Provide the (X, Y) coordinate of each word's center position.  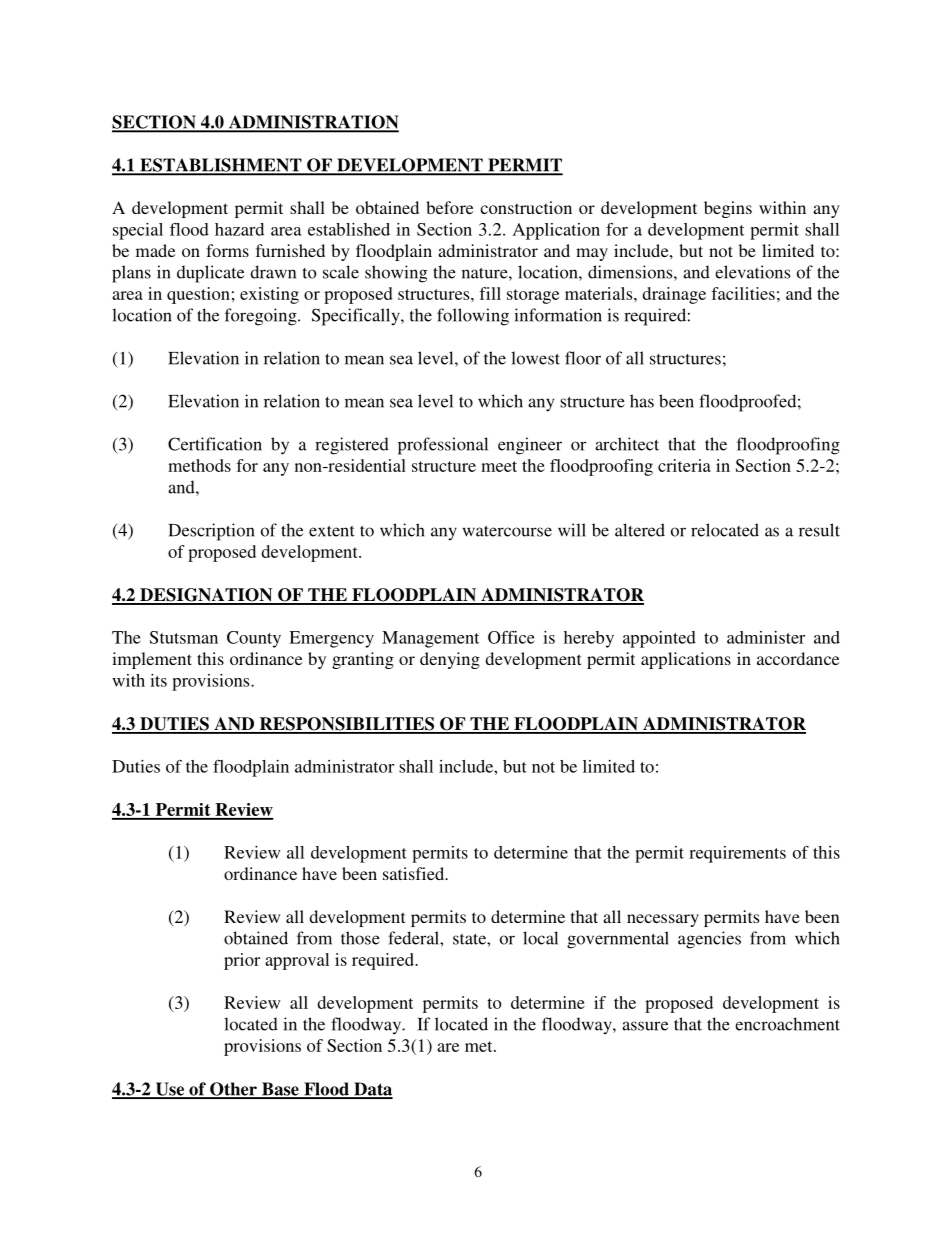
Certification (215, 444)
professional (443, 446)
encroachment (787, 1024)
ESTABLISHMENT (221, 166)
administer (766, 637)
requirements (737, 854)
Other (233, 1090)
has (642, 401)
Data (372, 1090)
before (449, 207)
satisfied (415, 873)
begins (728, 209)
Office (511, 637)
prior (242, 961)
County (254, 639)
